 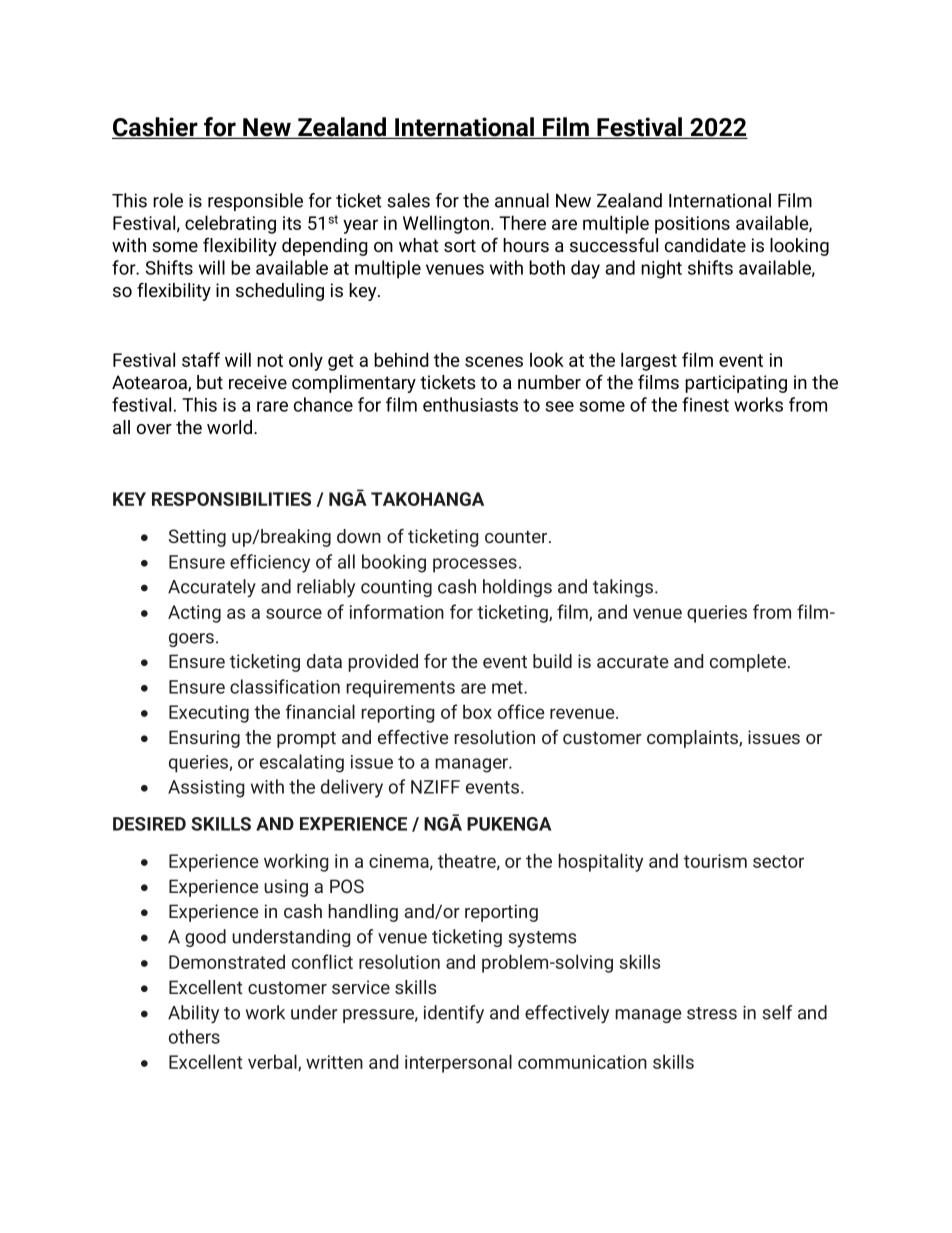 What do you see at coordinates (194, 1036) in the screenshot?
I see `others` at bounding box center [194, 1036].
